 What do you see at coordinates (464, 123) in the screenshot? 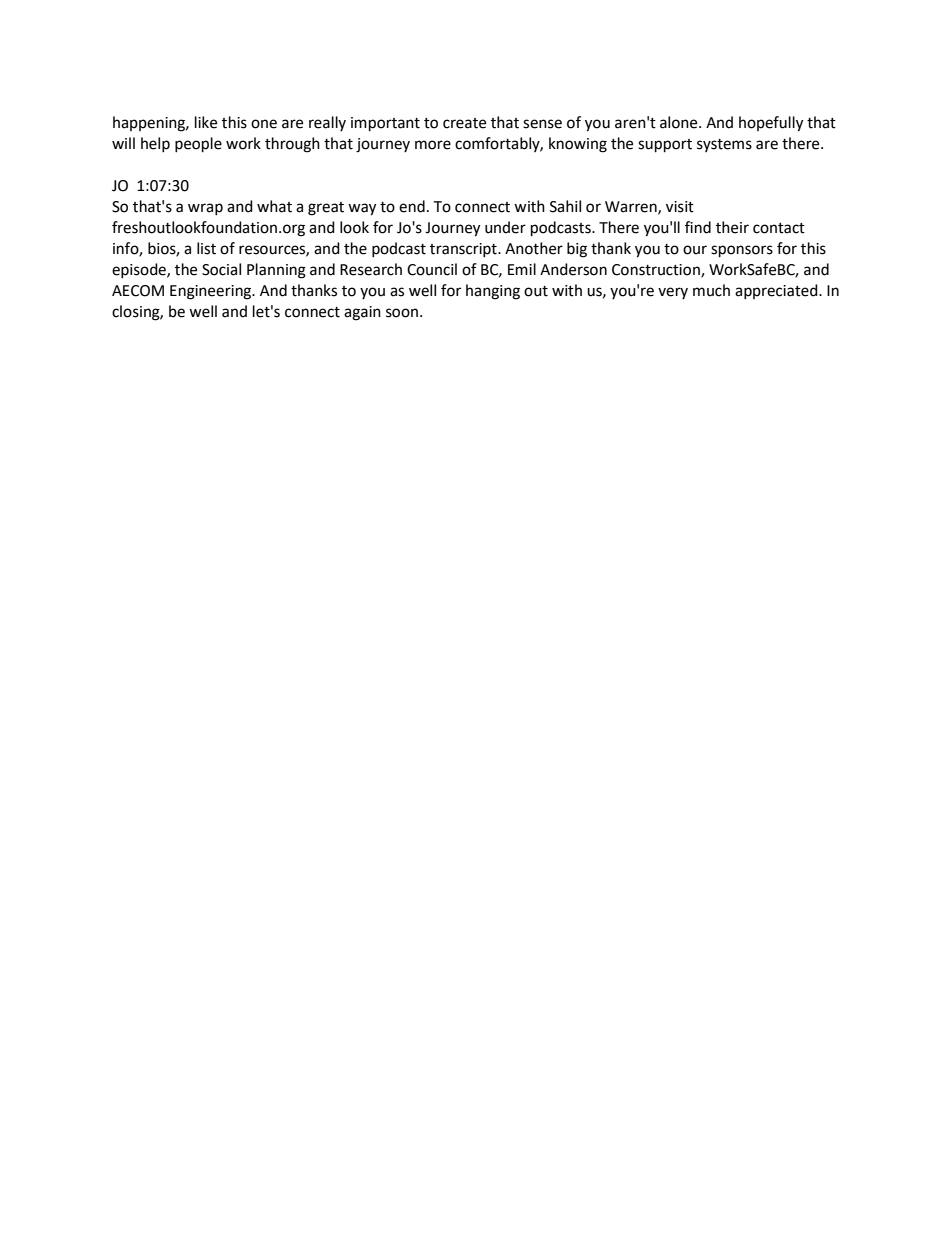
I see `create` at bounding box center [464, 123].
